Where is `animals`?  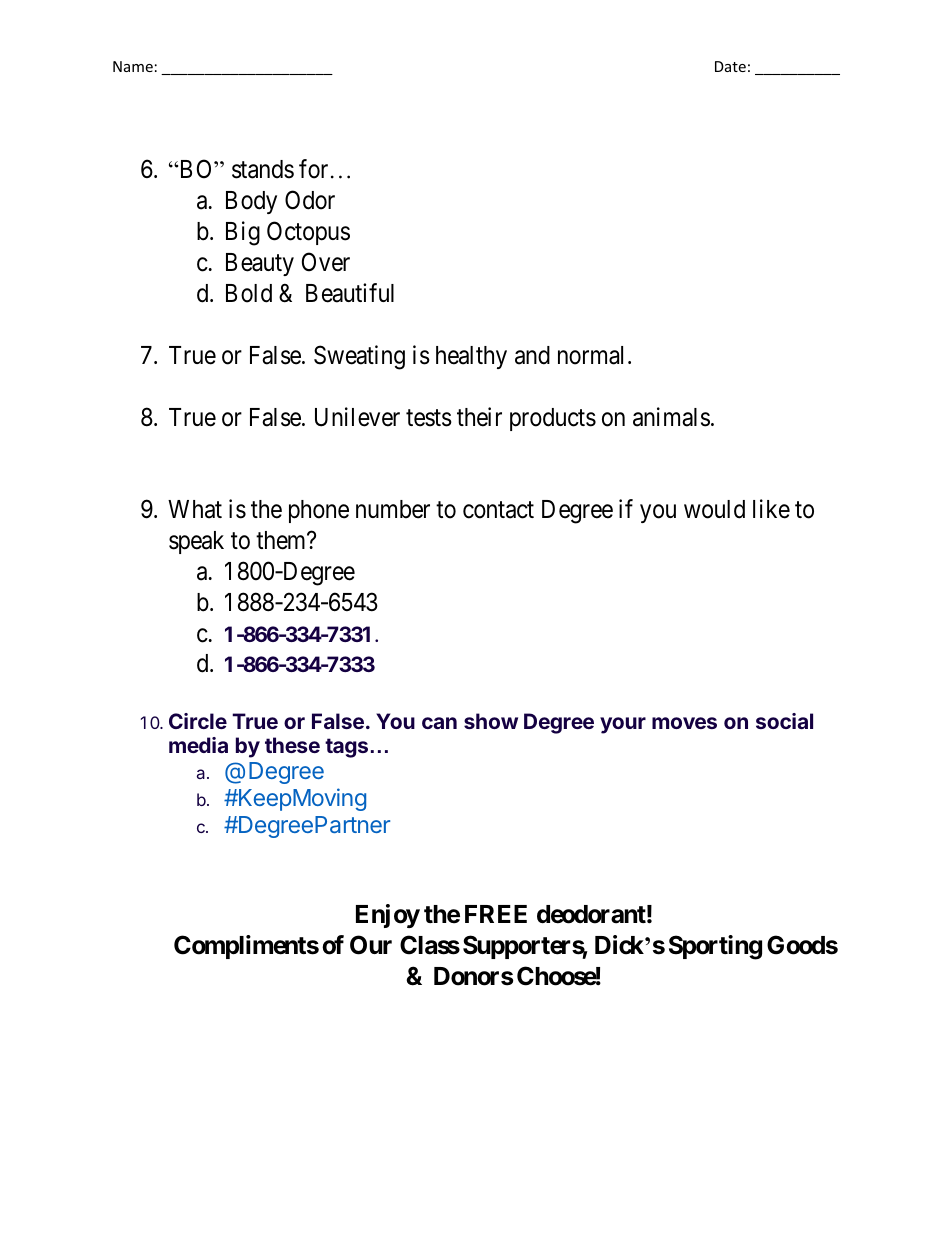
animals is located at coordinates (671, 417).
